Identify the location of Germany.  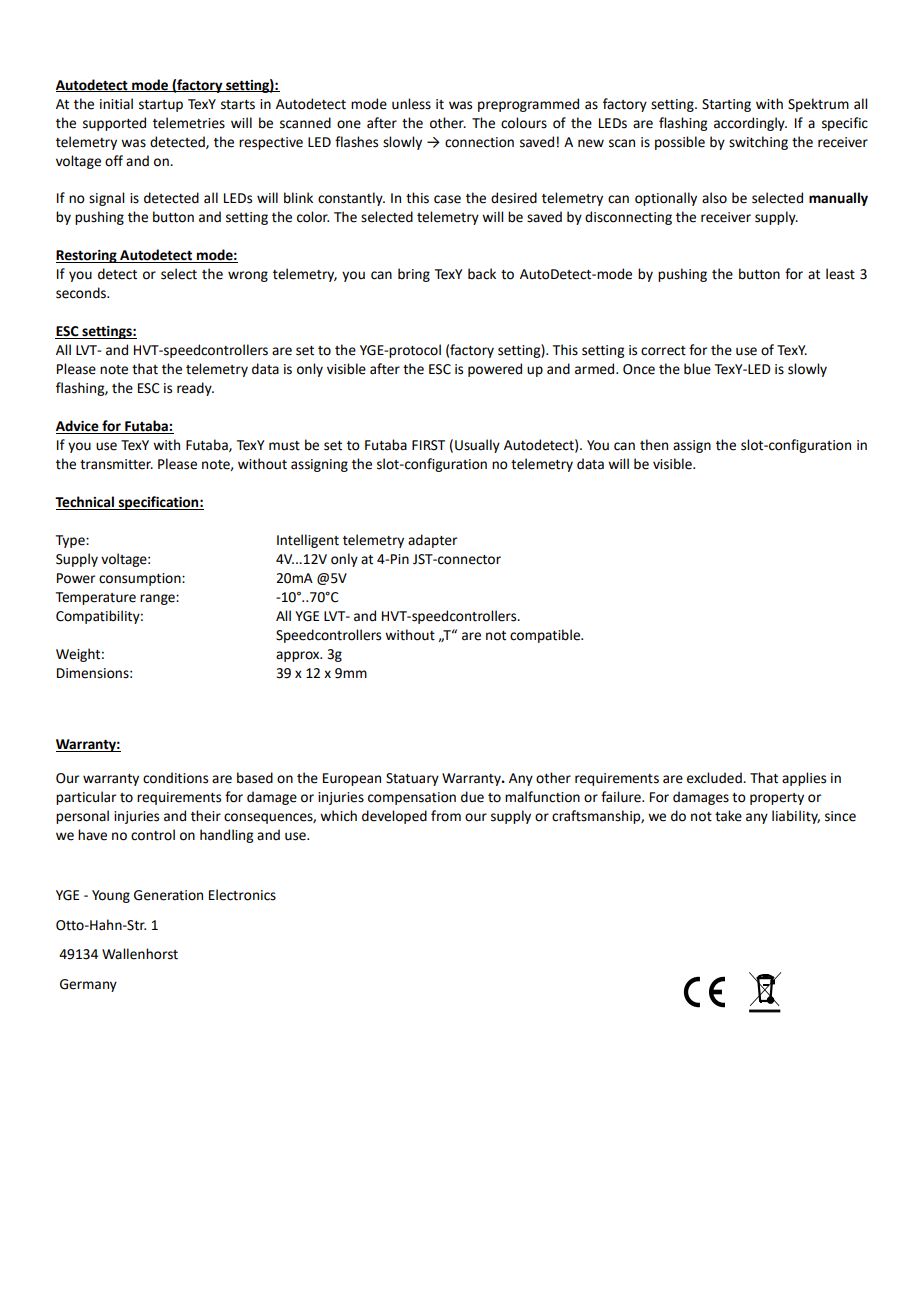
(88, 985).
